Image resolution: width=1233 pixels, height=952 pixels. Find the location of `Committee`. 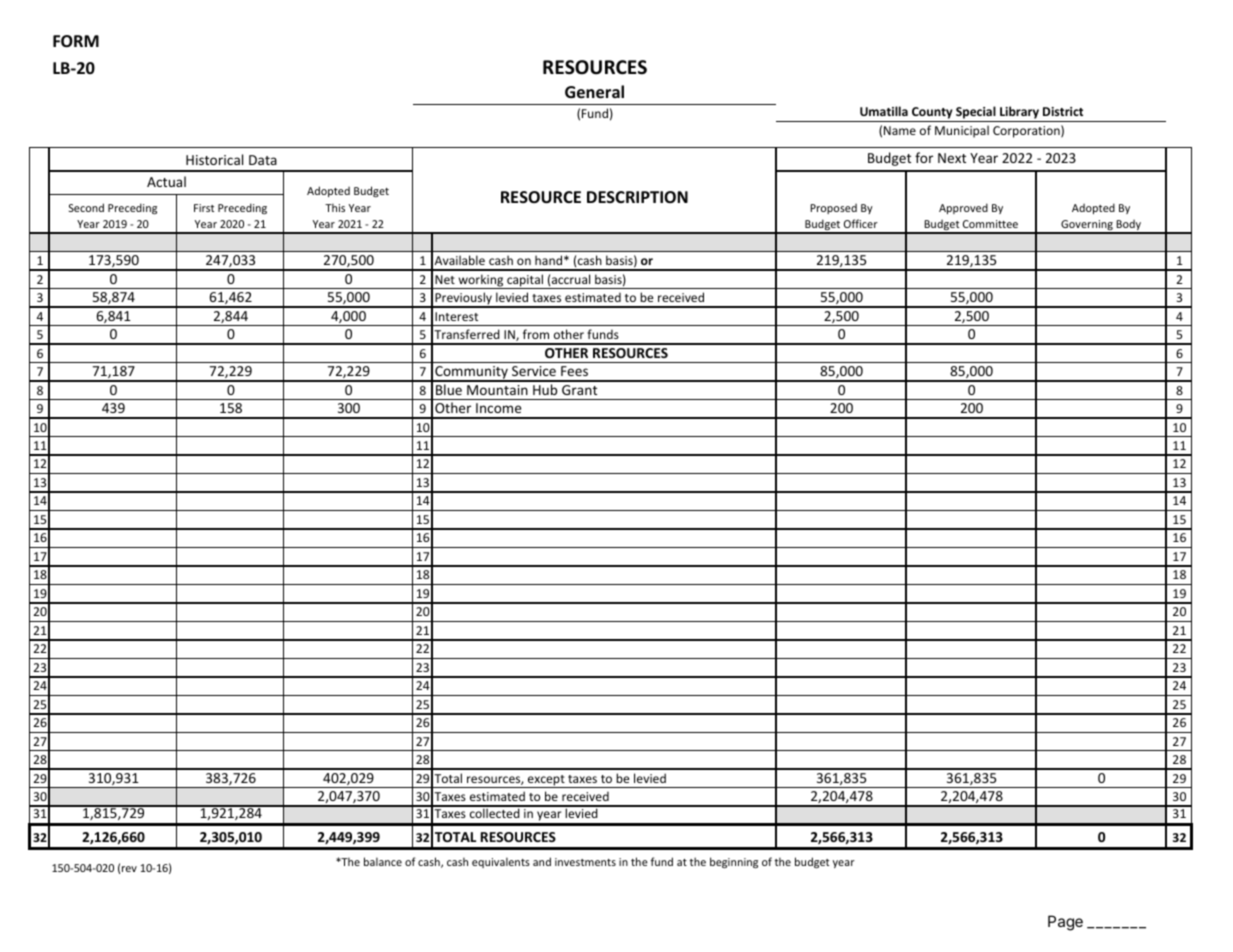

Committee is located at coordinates (990, 224).
